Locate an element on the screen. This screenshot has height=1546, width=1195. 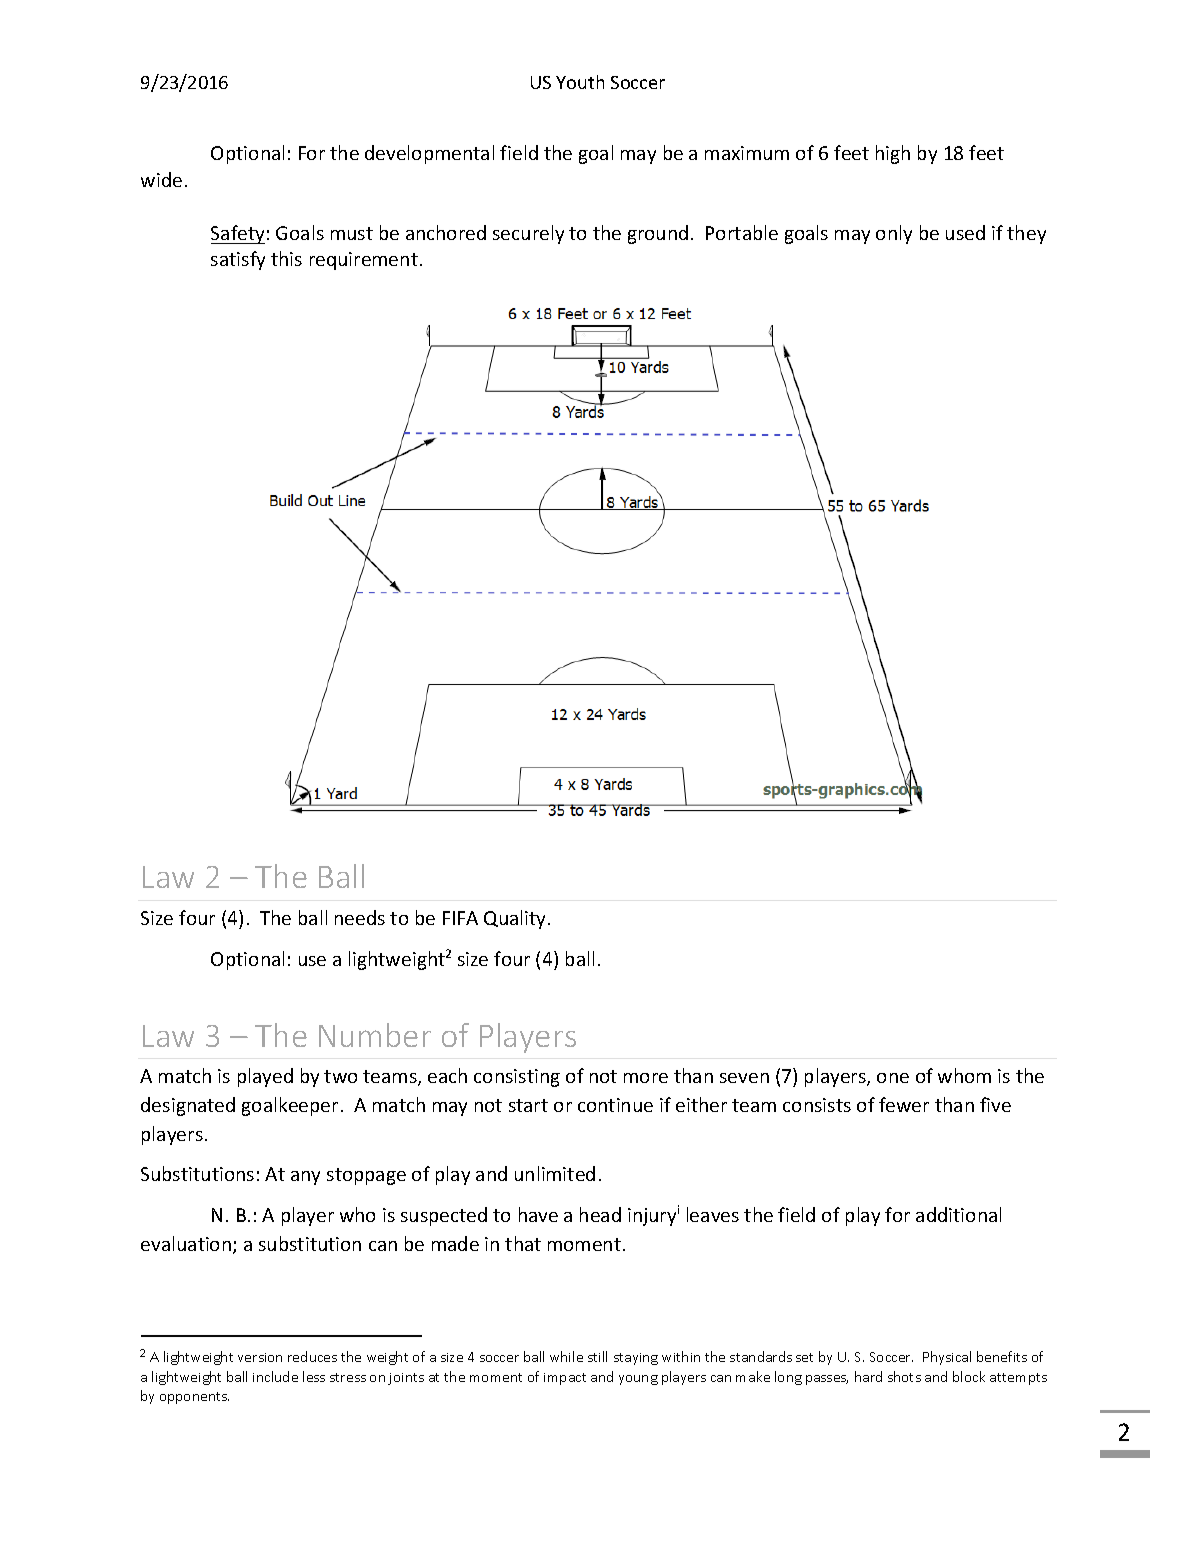
whom is located at coordinates (964, 1075).
